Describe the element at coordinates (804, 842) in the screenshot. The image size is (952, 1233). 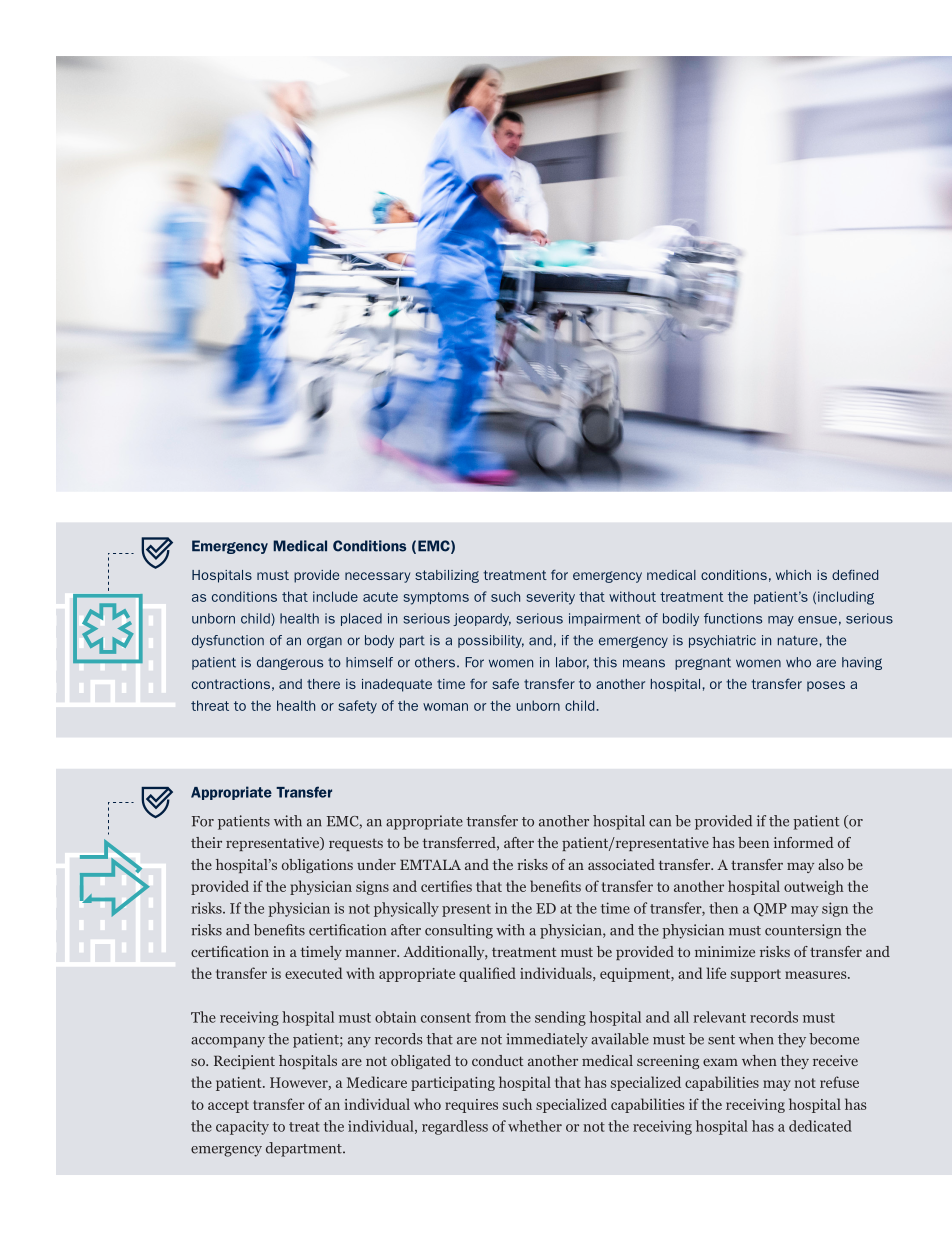
I see `informed` at that location.
